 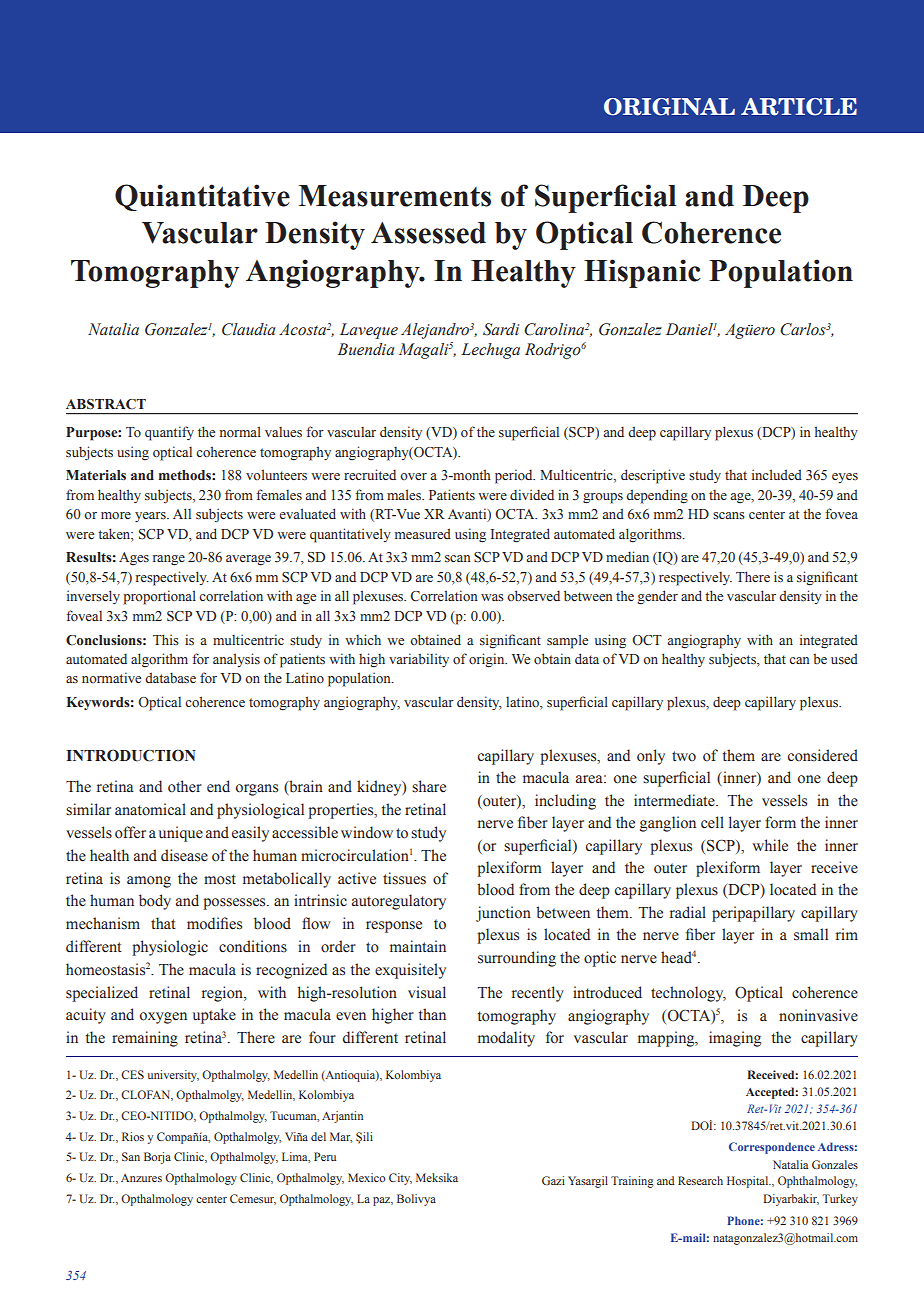 What do you see at coordinates (642, 273) in the screenshot?
I see `Hispanic` at bounding box center [642, 273].
